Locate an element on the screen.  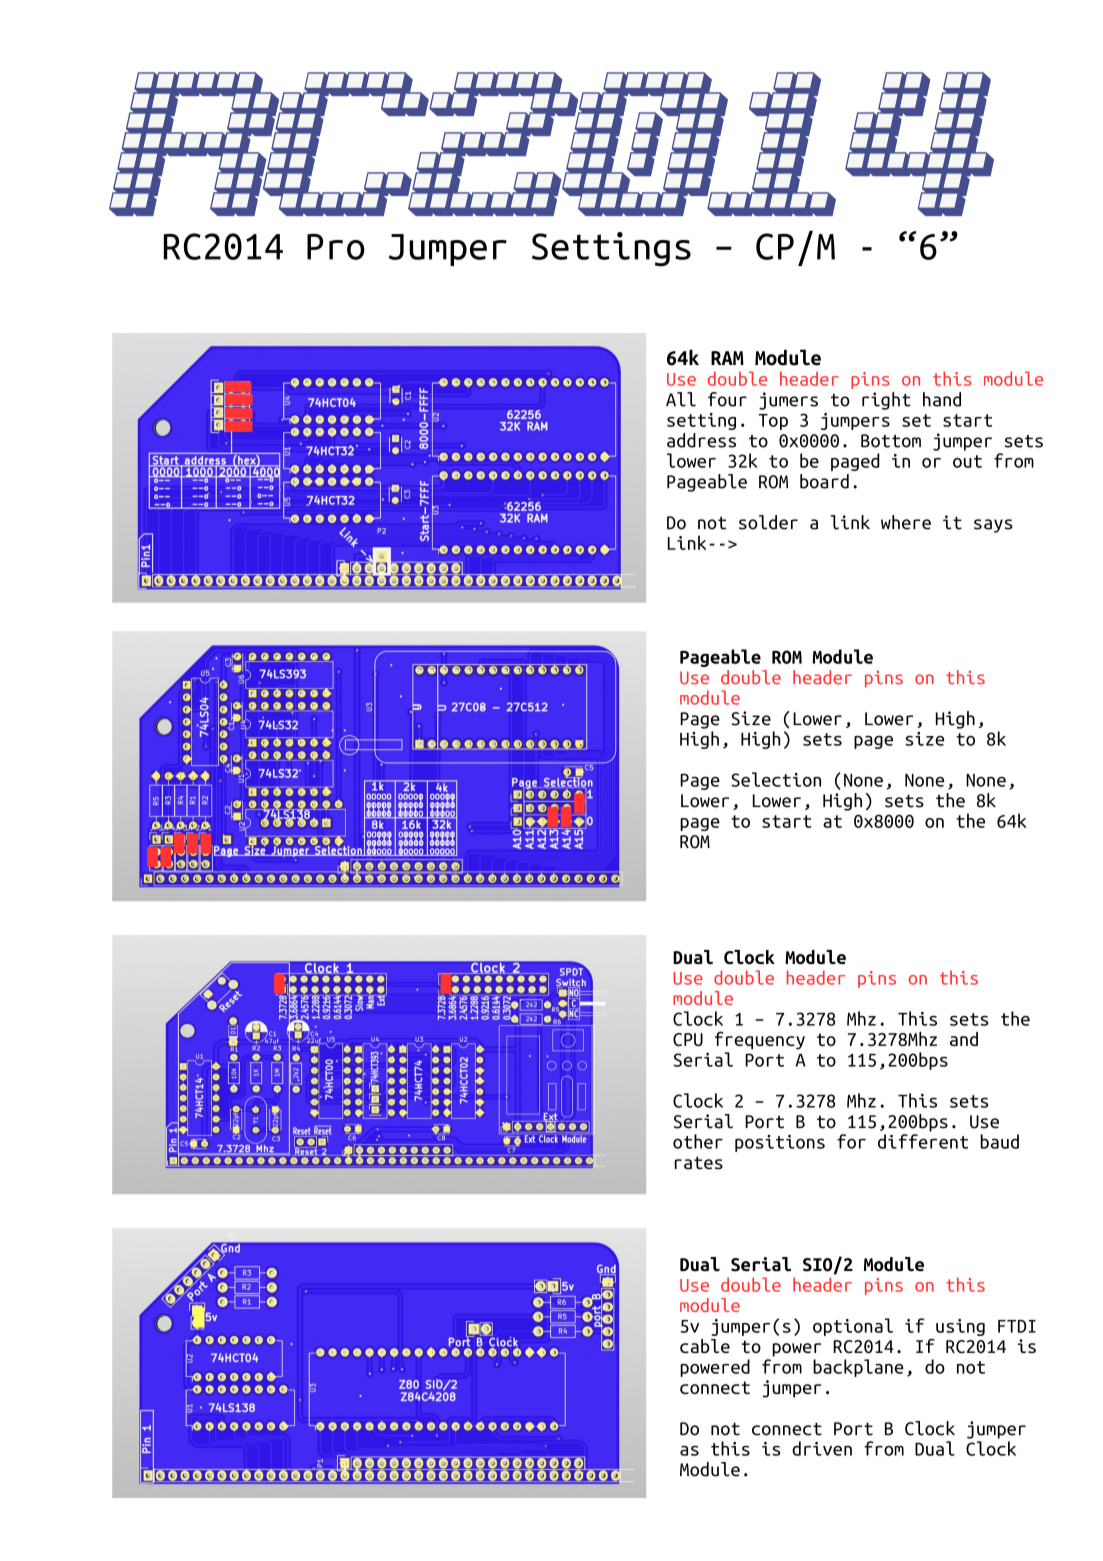
address is located at coordinates (701, 440).
